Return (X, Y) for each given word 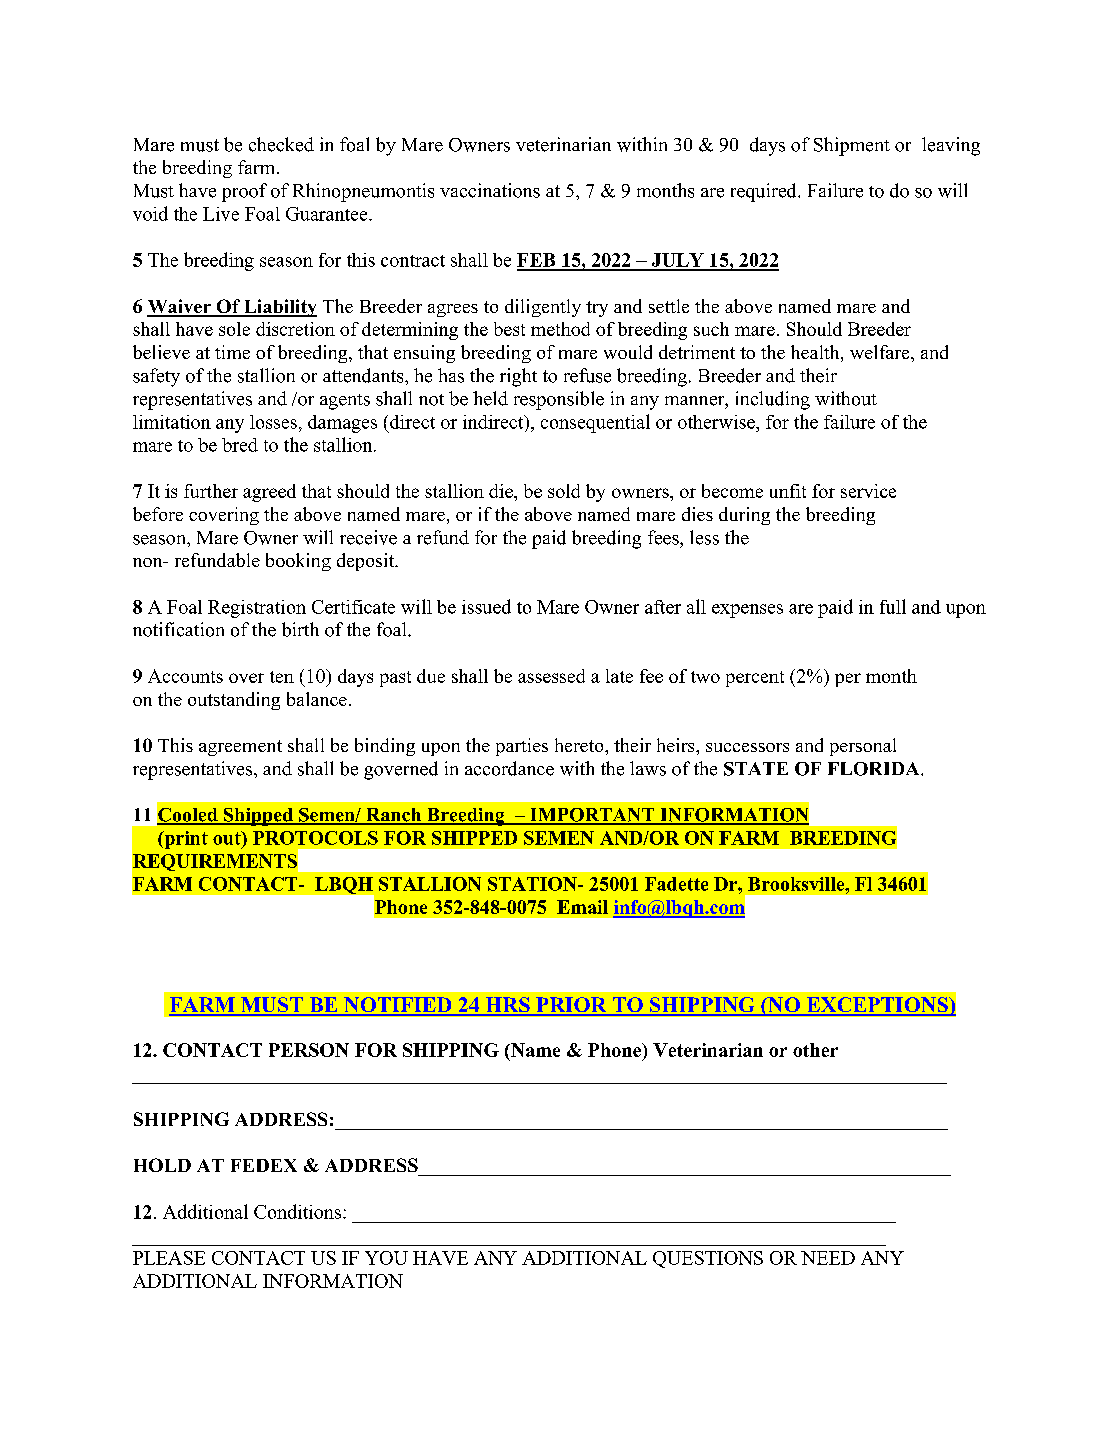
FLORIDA (875, 769)
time (232, 352)
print (185, 840)
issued (486, 606)
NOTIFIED (398, 1006)
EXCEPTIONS (877, 1006)
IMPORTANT (592, 816)
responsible (559, 400)
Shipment (852, 146)
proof (244, 192)
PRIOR (571, 1006)
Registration (257, 609)
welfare (881, 352)
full (893, 606)
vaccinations (490, 190)
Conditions (299, 1211)
